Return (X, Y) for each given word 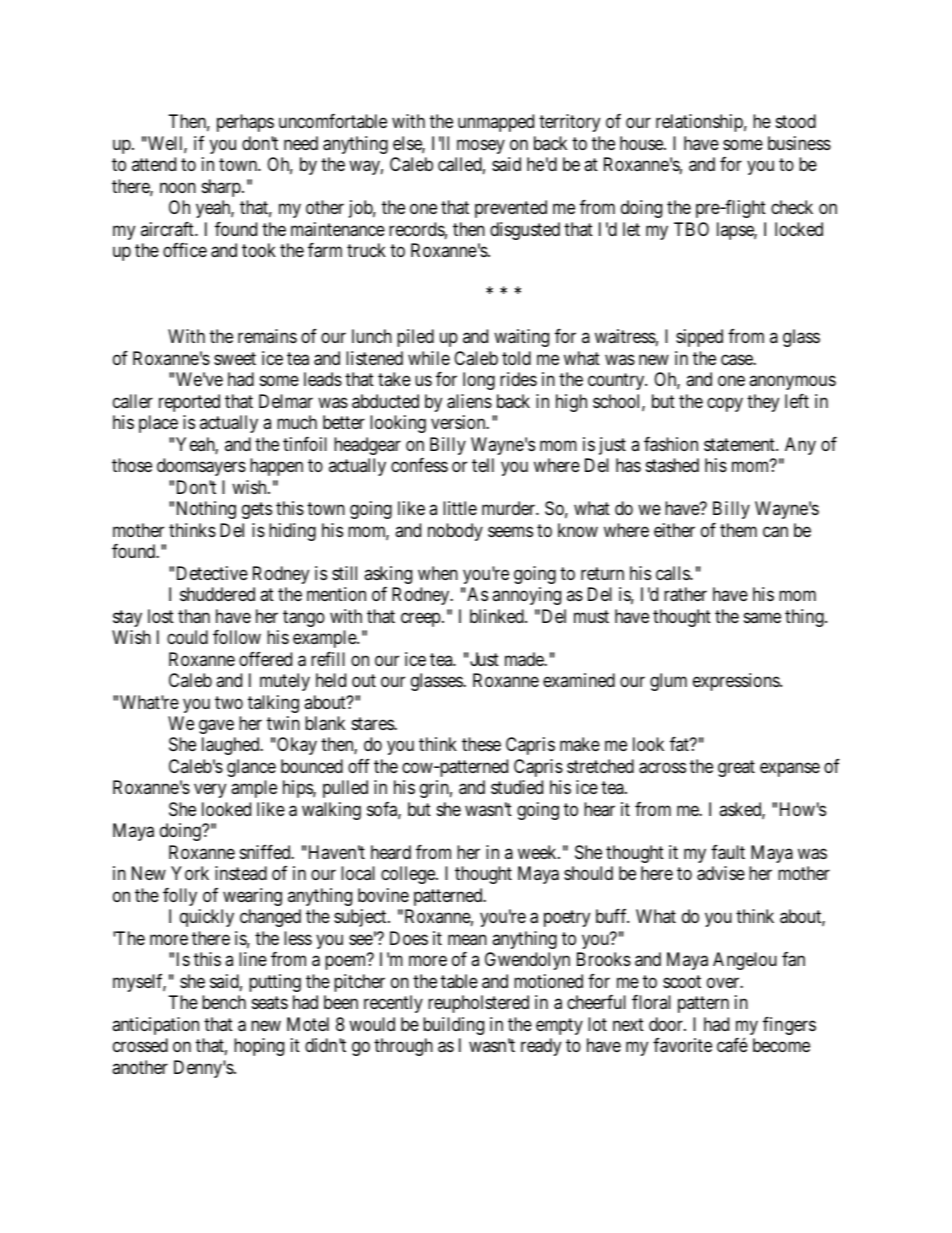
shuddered (217, 594)
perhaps (245, 123)
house (642, 143)
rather (685, 594)
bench (224, 1002)
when (438, 573)
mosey (481, 146)
